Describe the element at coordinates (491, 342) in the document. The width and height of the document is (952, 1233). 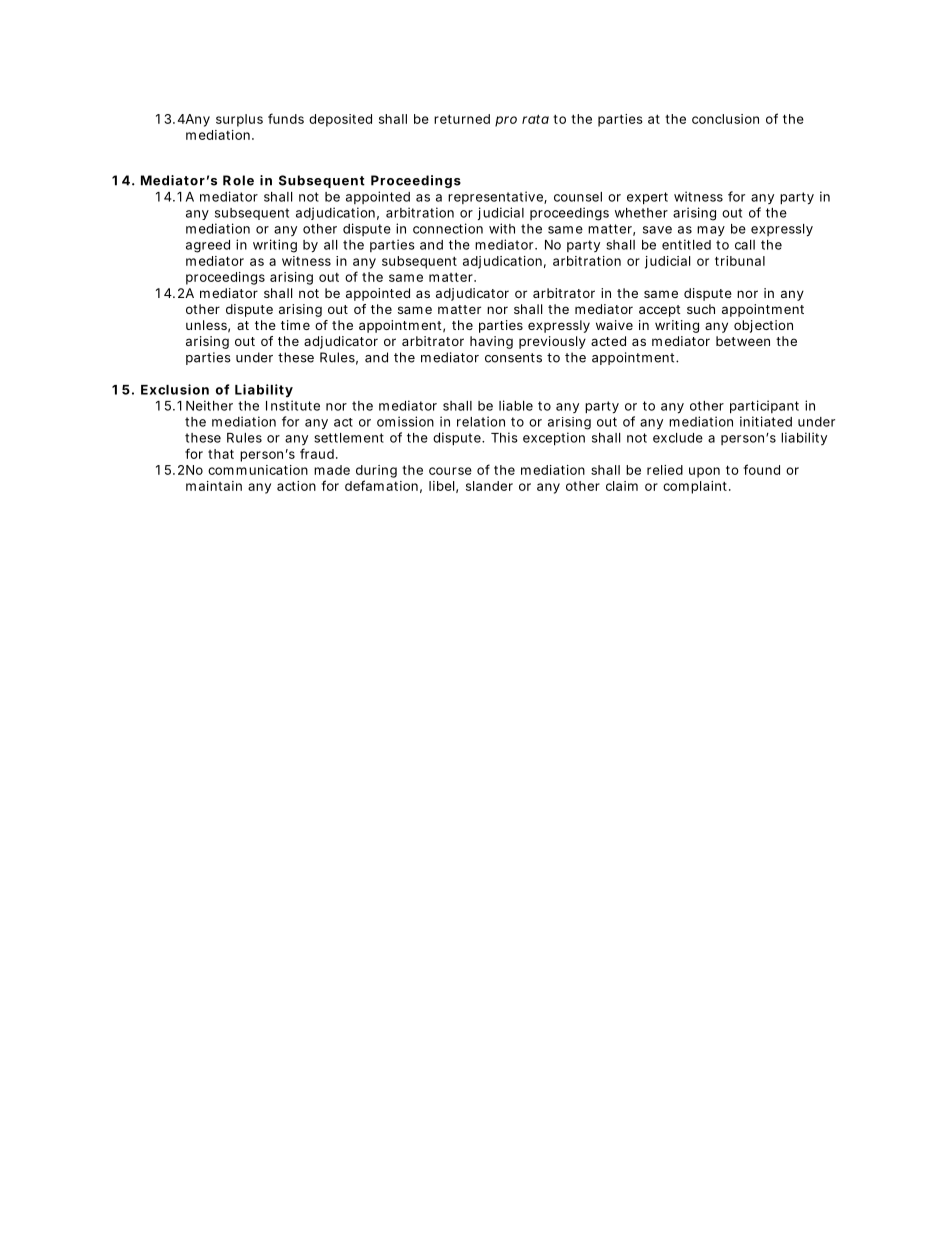
I see `having` at that location.
